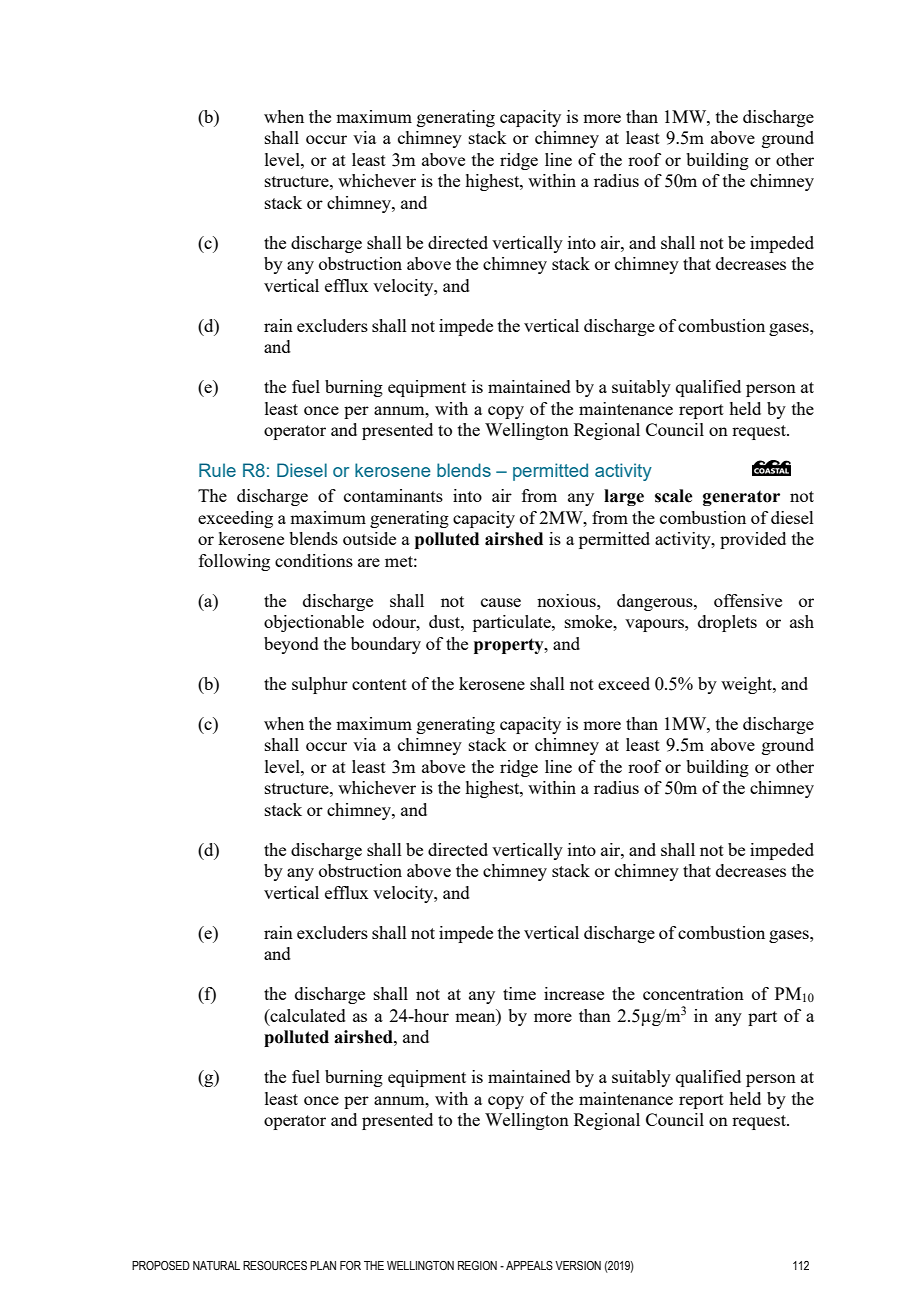 The image size is (924, 1308). What do you see at coordinates (741, 498) in the screenshot?
I see `generator` at bounding box center [741, 498].
